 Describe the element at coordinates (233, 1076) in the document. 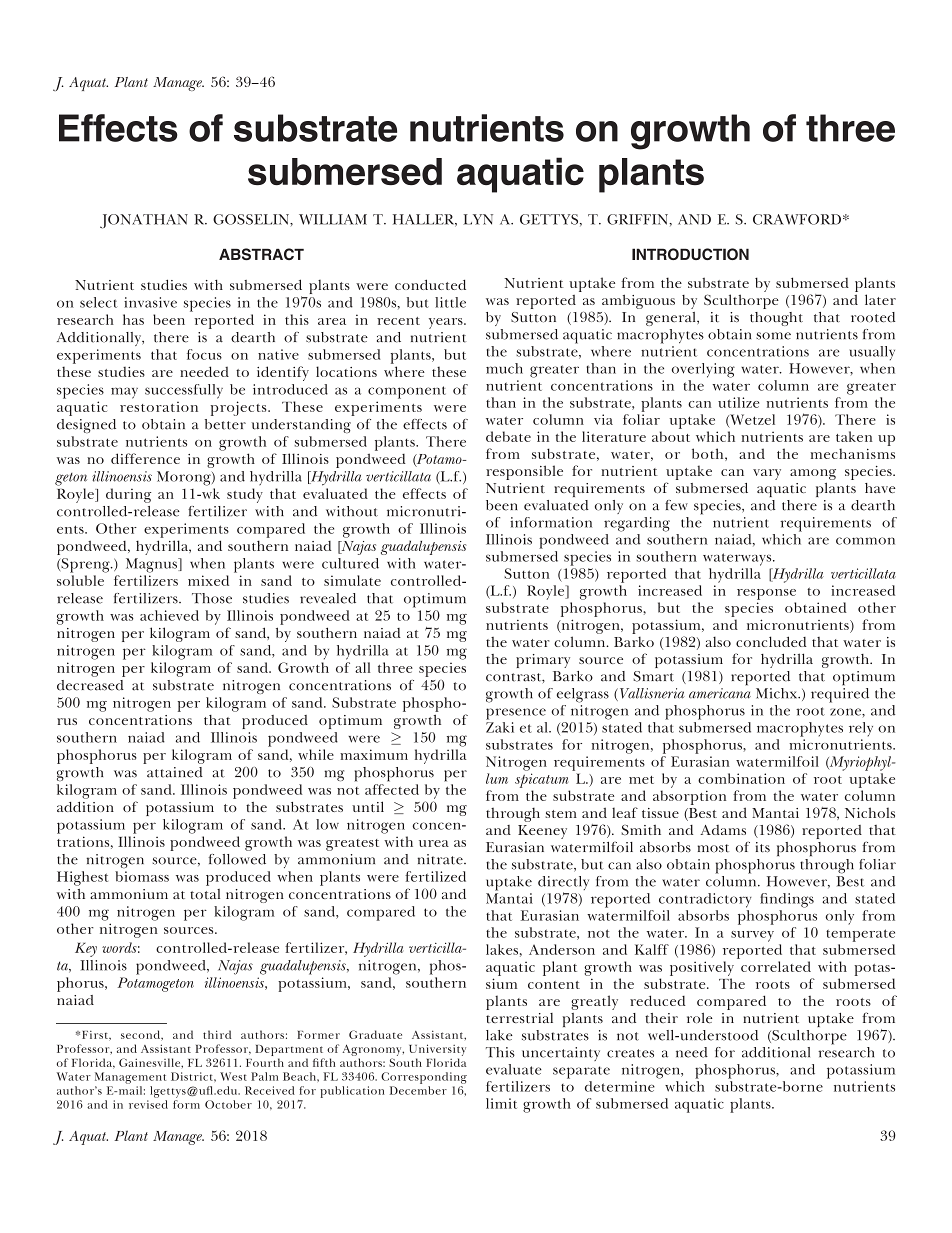

I see `West` at that location.
